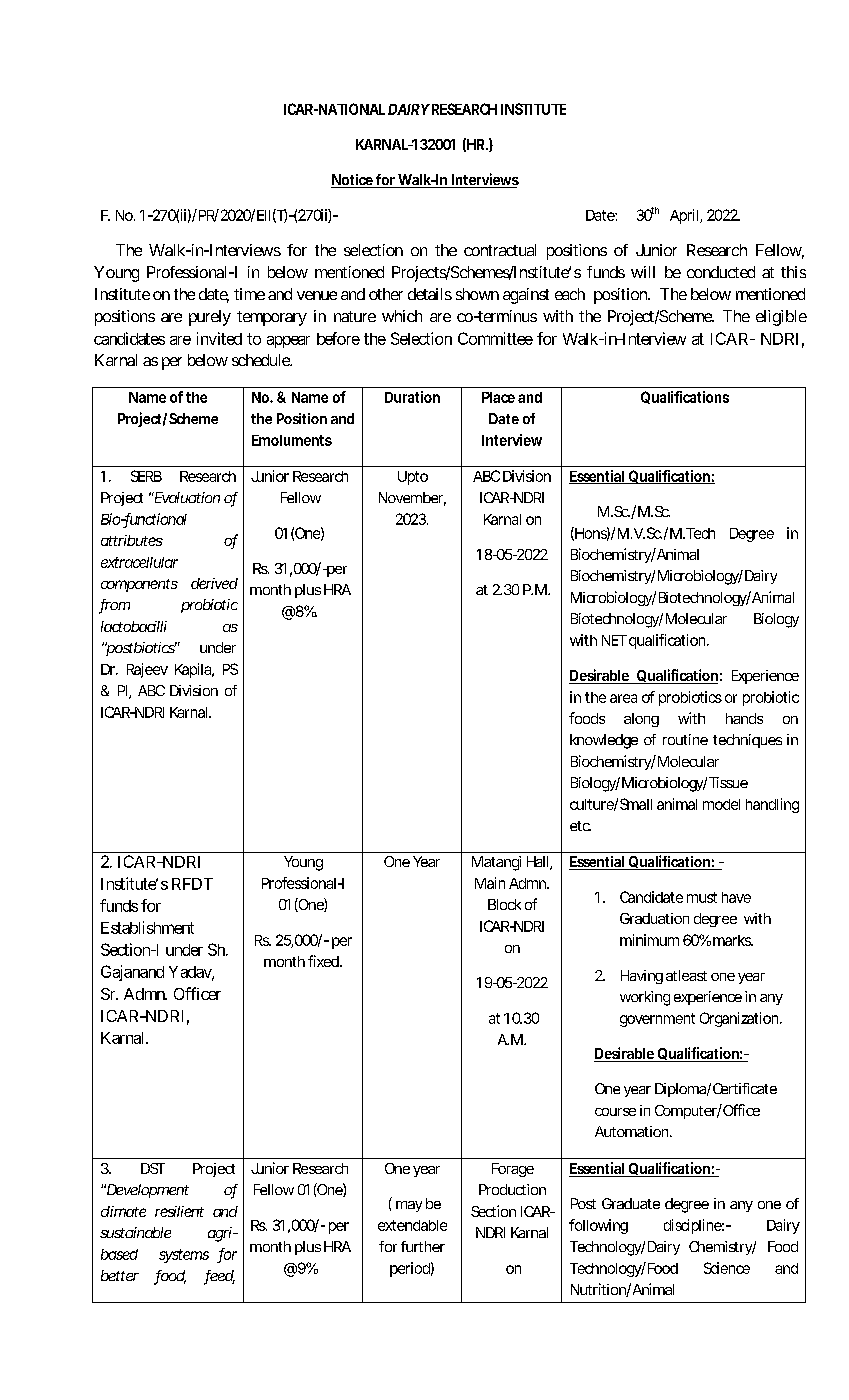  Describe the element at coordinates (686, 975) in the document. I see `atleast` at that location.
